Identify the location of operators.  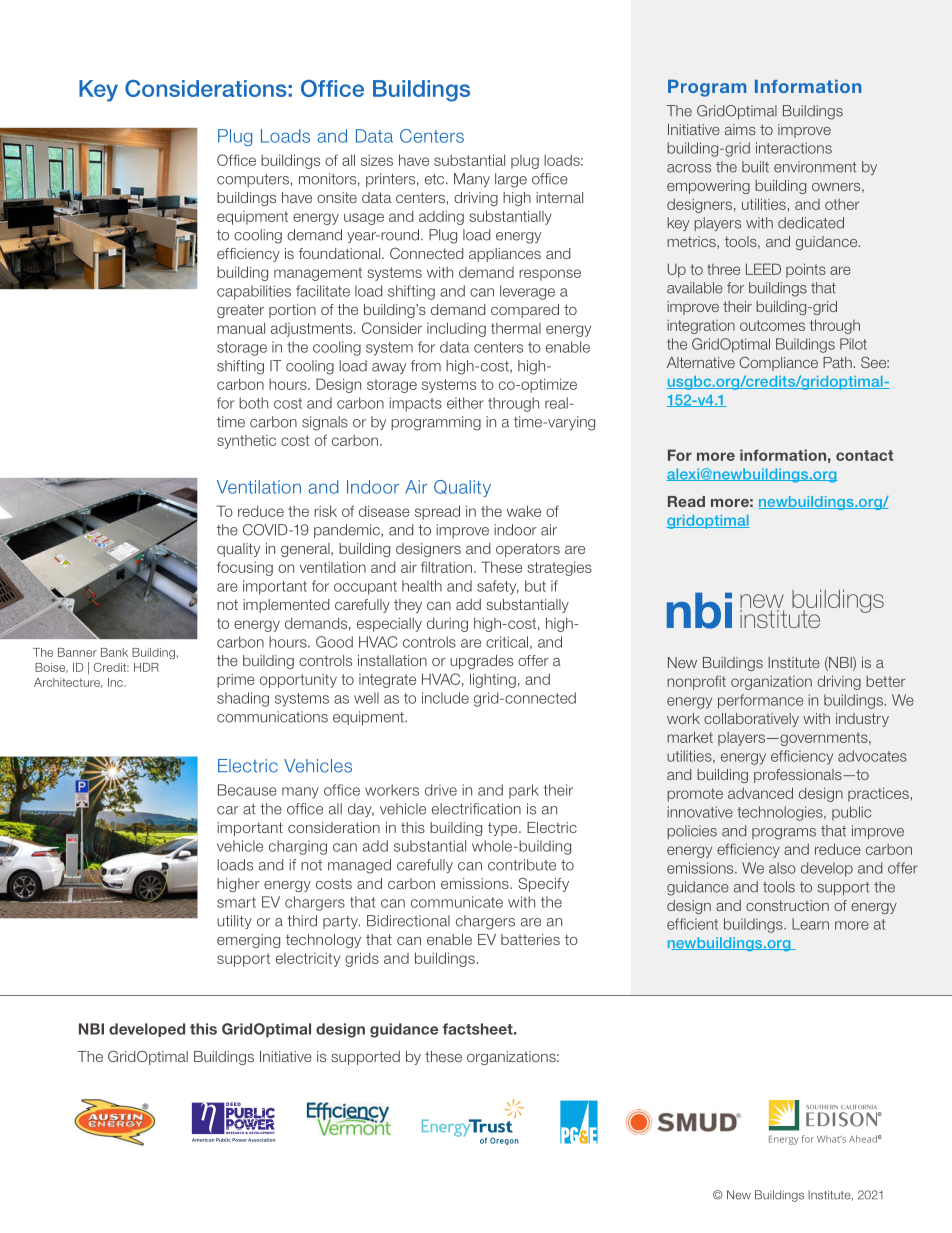
(528, 550).
